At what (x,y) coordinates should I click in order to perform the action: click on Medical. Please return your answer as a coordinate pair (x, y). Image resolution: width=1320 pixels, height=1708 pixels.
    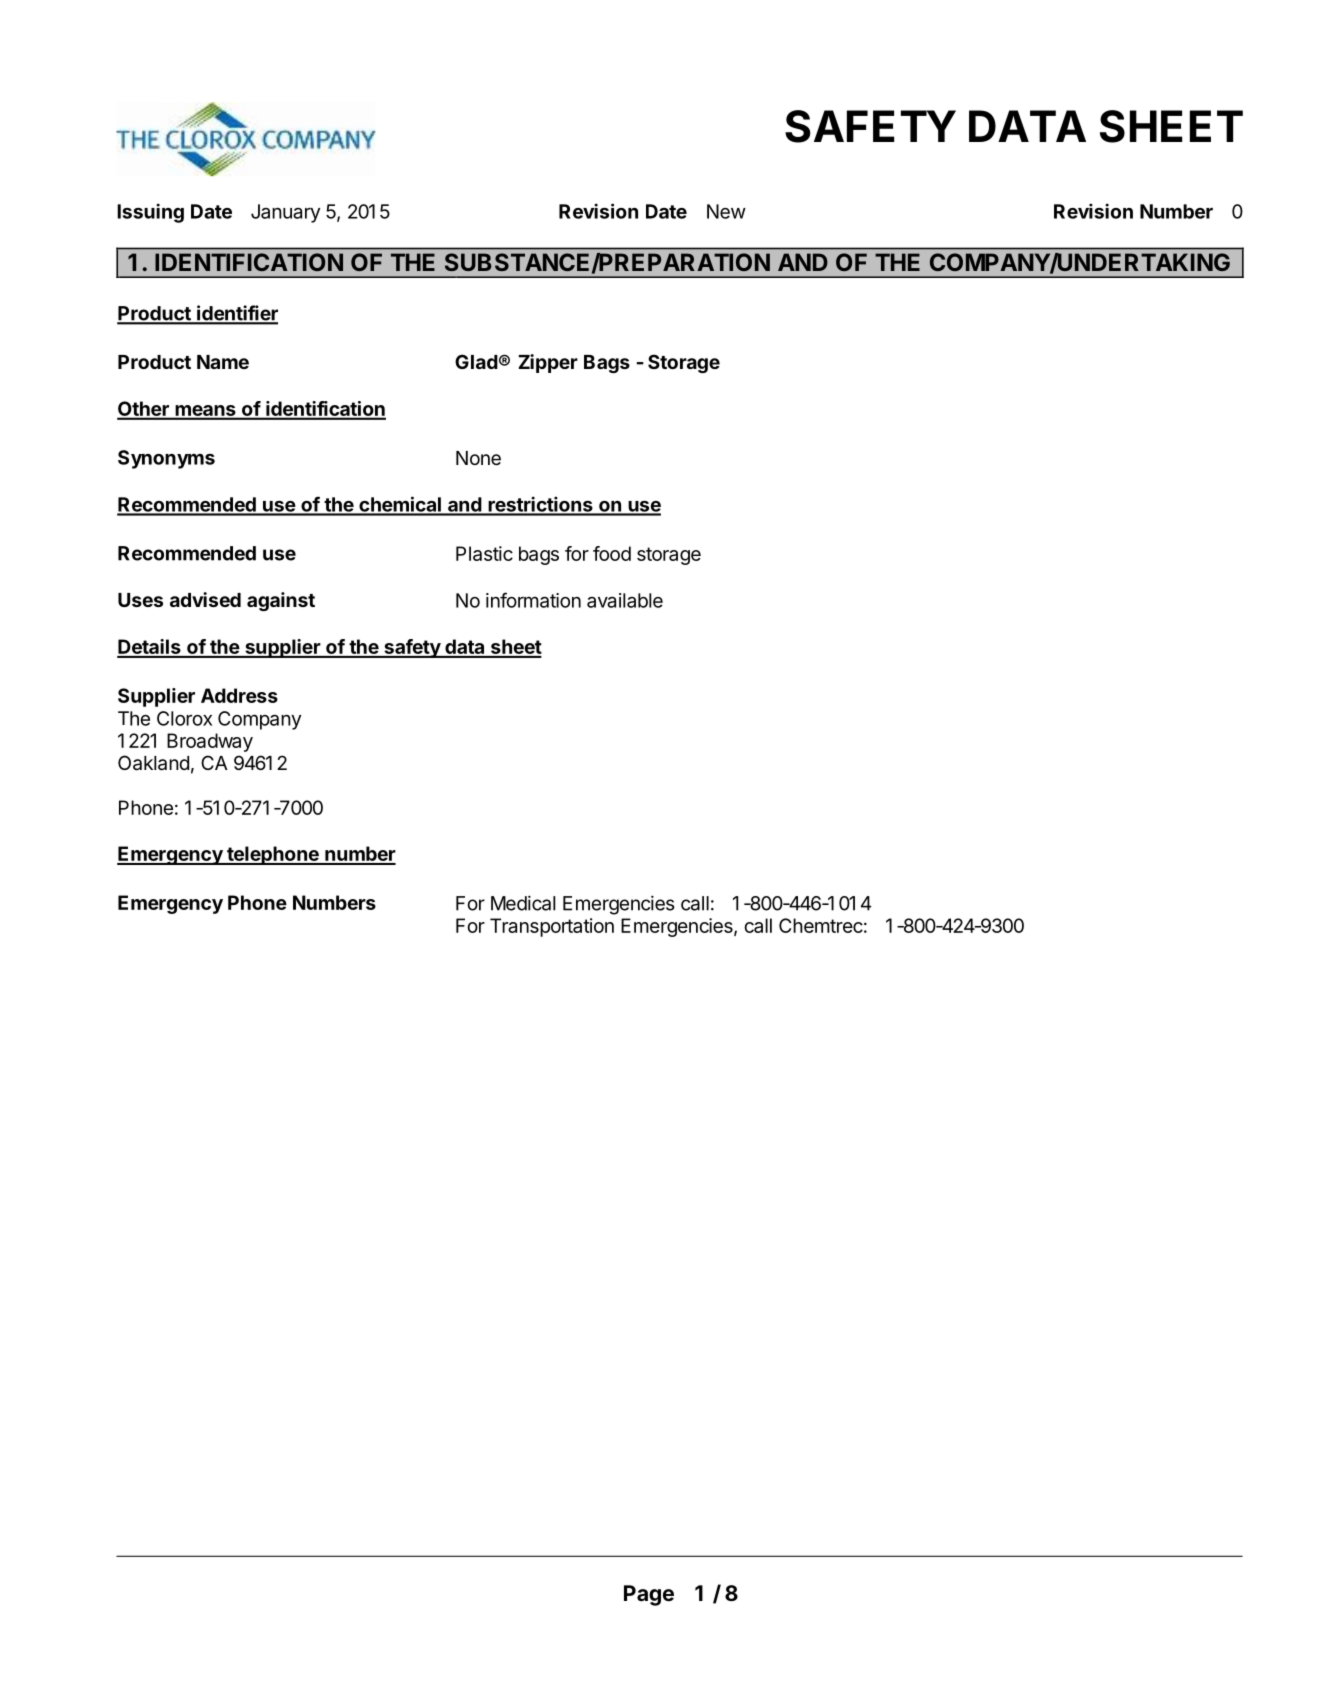
    Looking at the image, I should click on (523, 903).
